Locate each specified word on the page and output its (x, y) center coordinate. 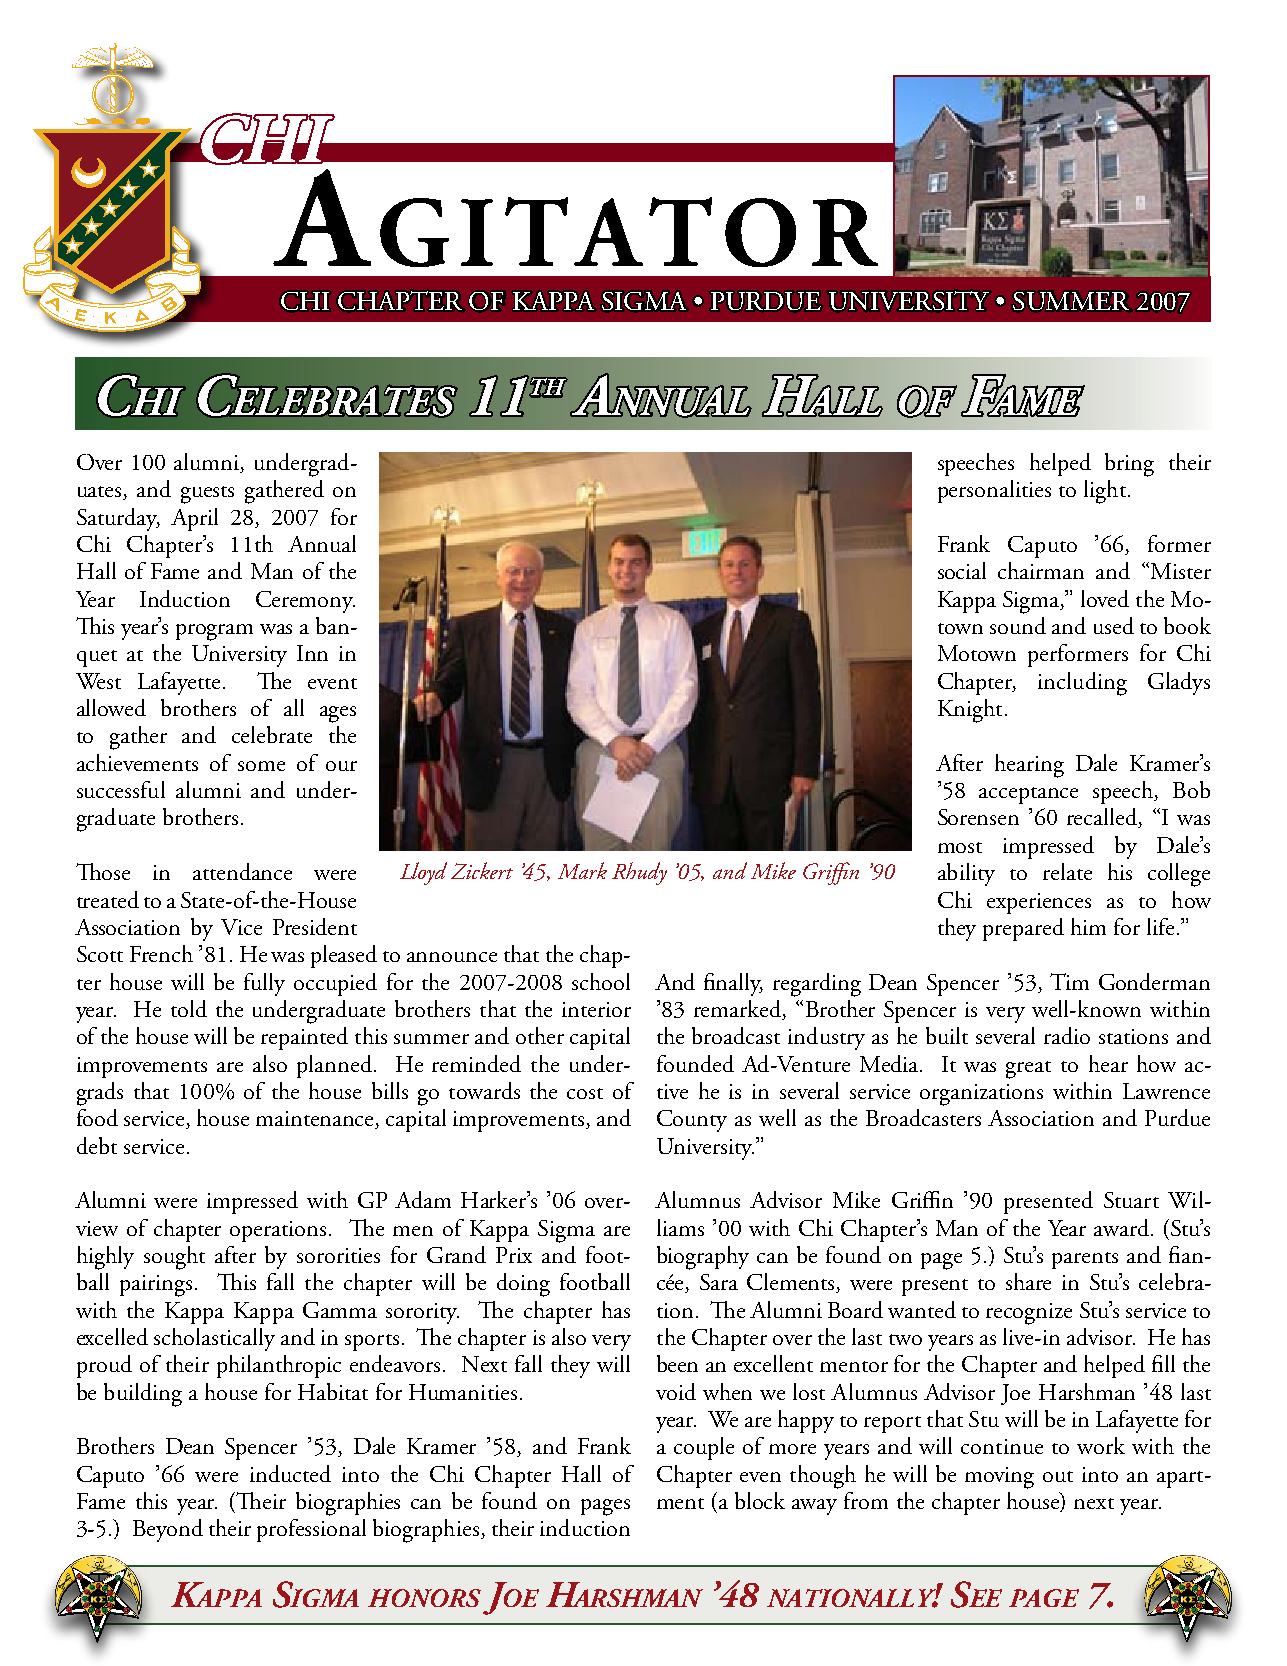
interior (596, 1009)
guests (207, 495)
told (189, 1008)
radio (1067, 1035)
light (1105, 492)
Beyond (168, 1530)
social (962, 570)
